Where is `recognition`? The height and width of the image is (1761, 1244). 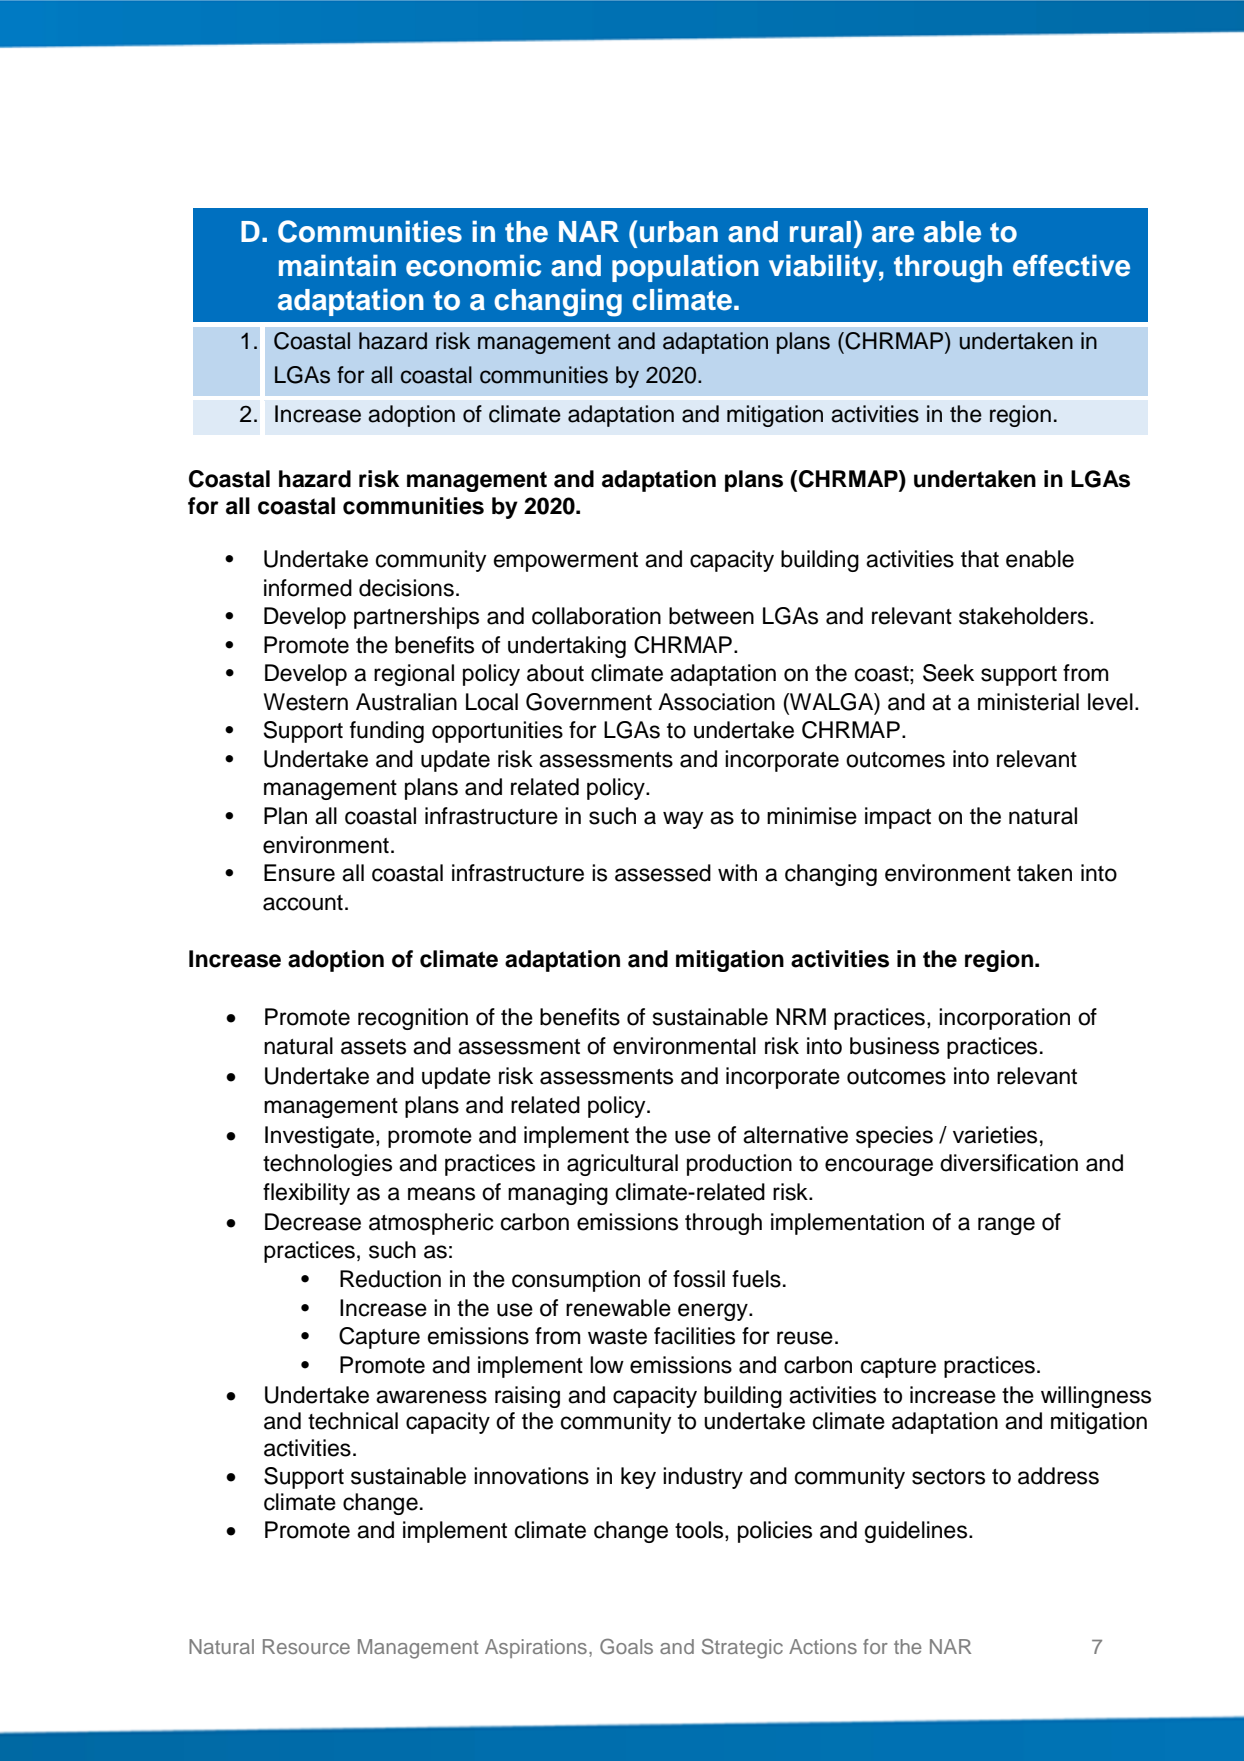
recognition is located at coordinates (413, 1019).
